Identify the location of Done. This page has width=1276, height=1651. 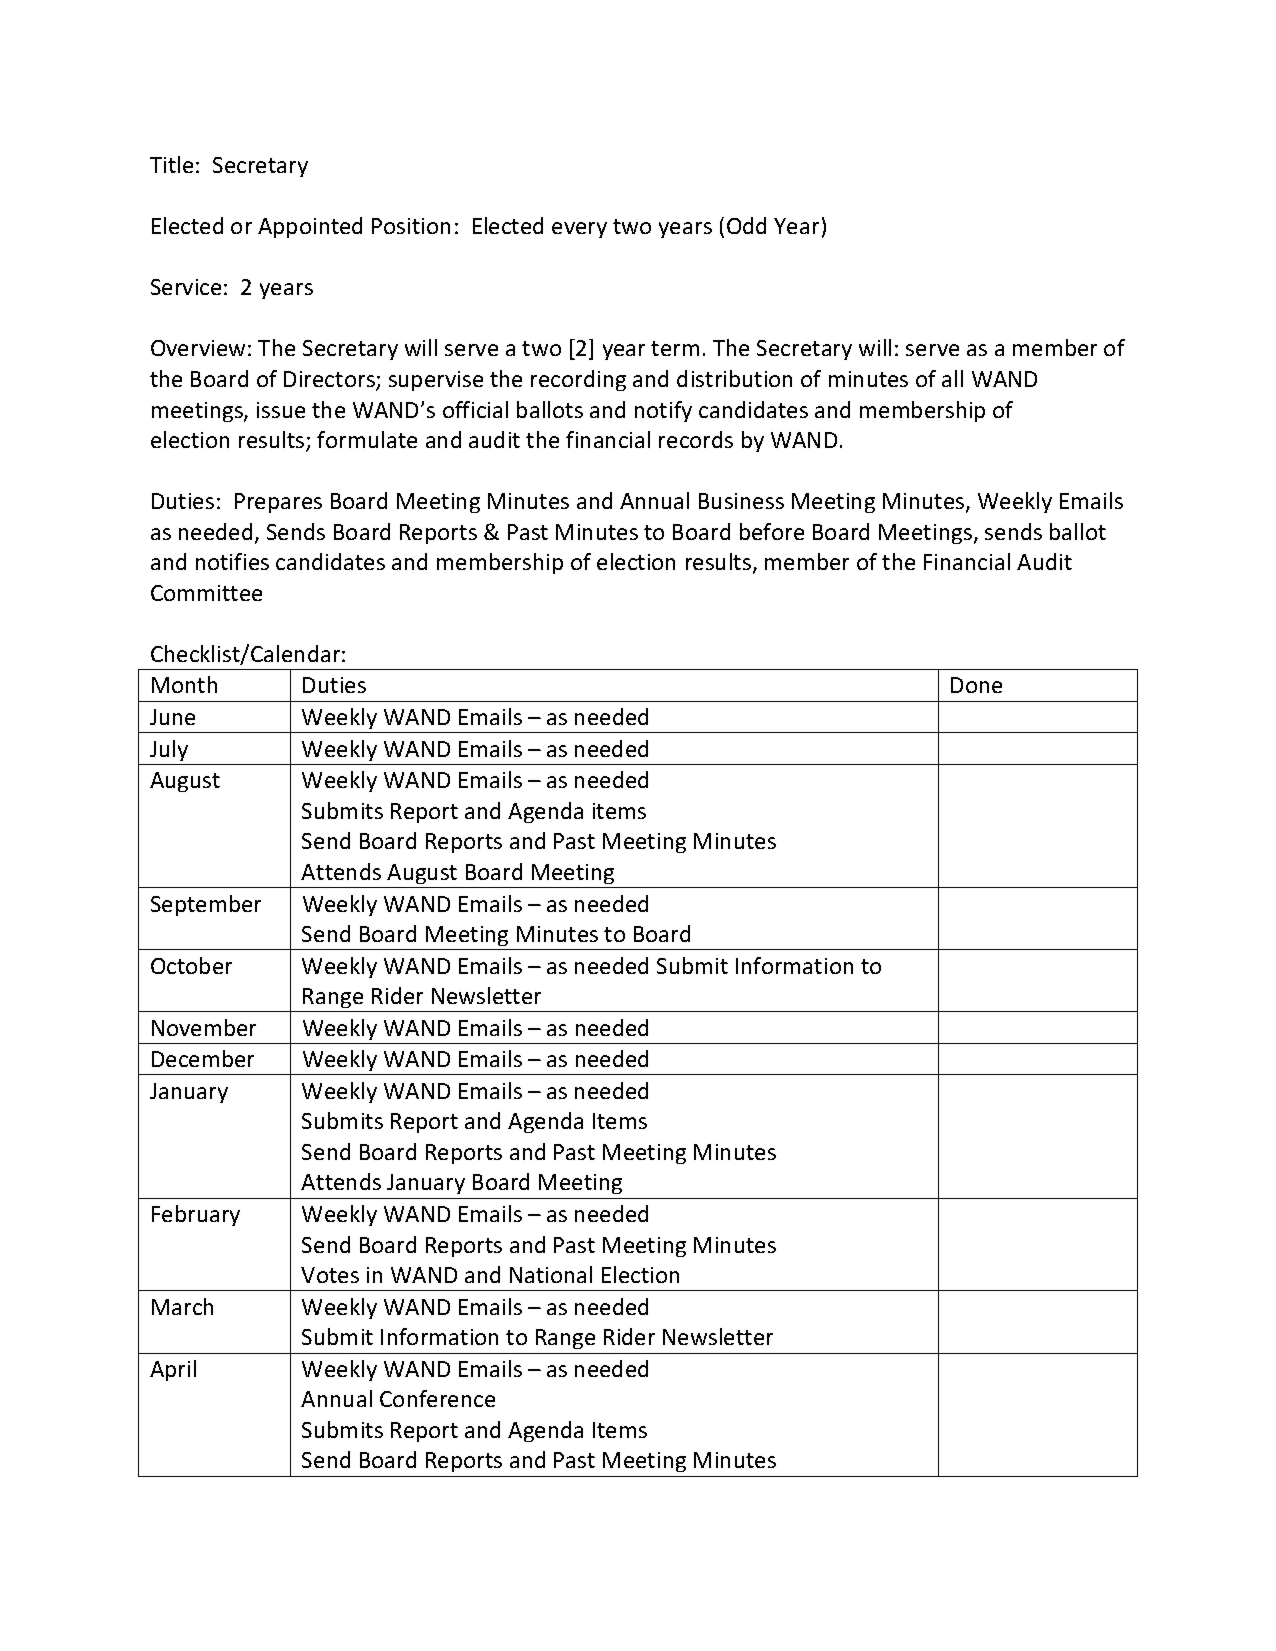
(976, 685).
